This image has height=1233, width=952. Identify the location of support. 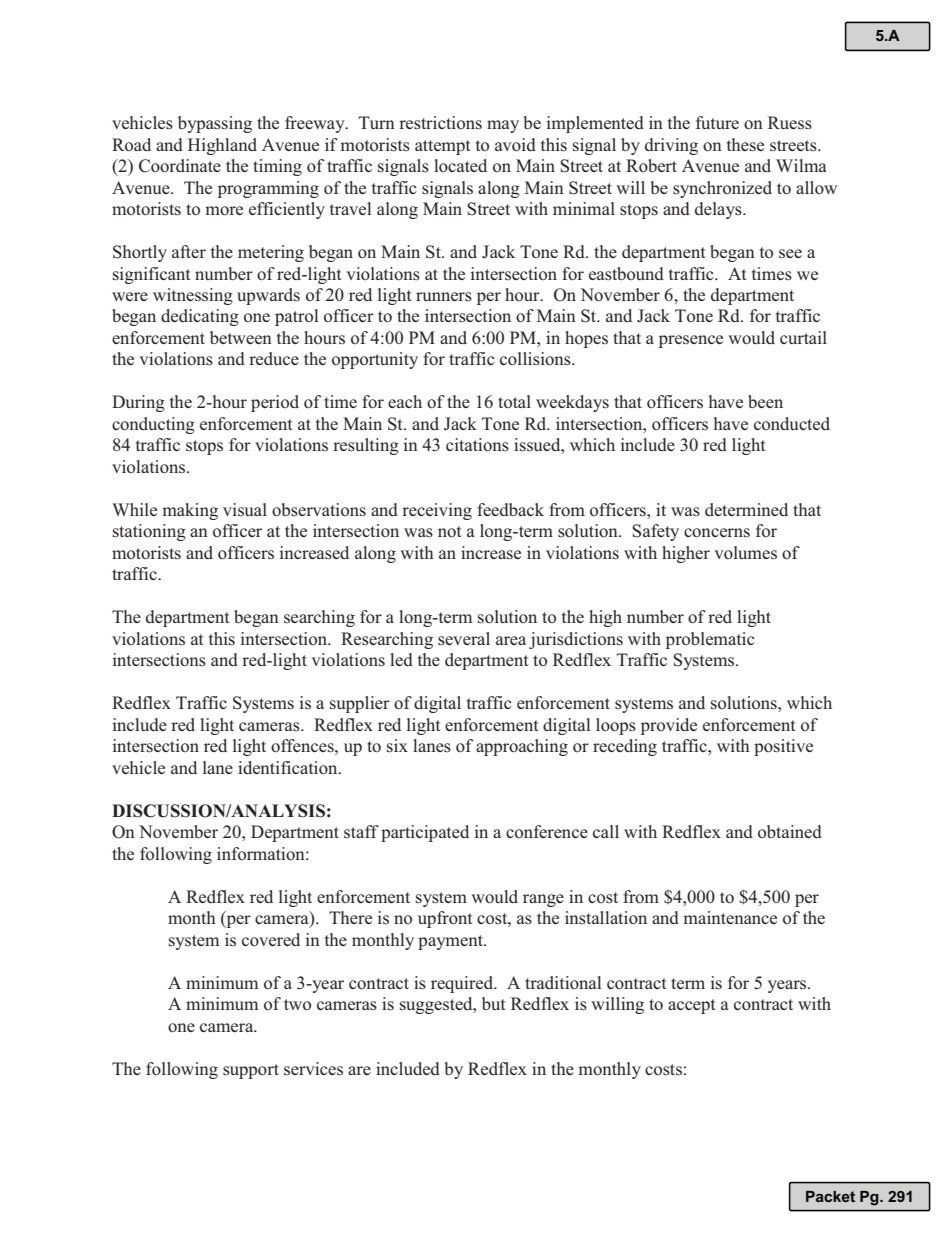
(251, 1071).
